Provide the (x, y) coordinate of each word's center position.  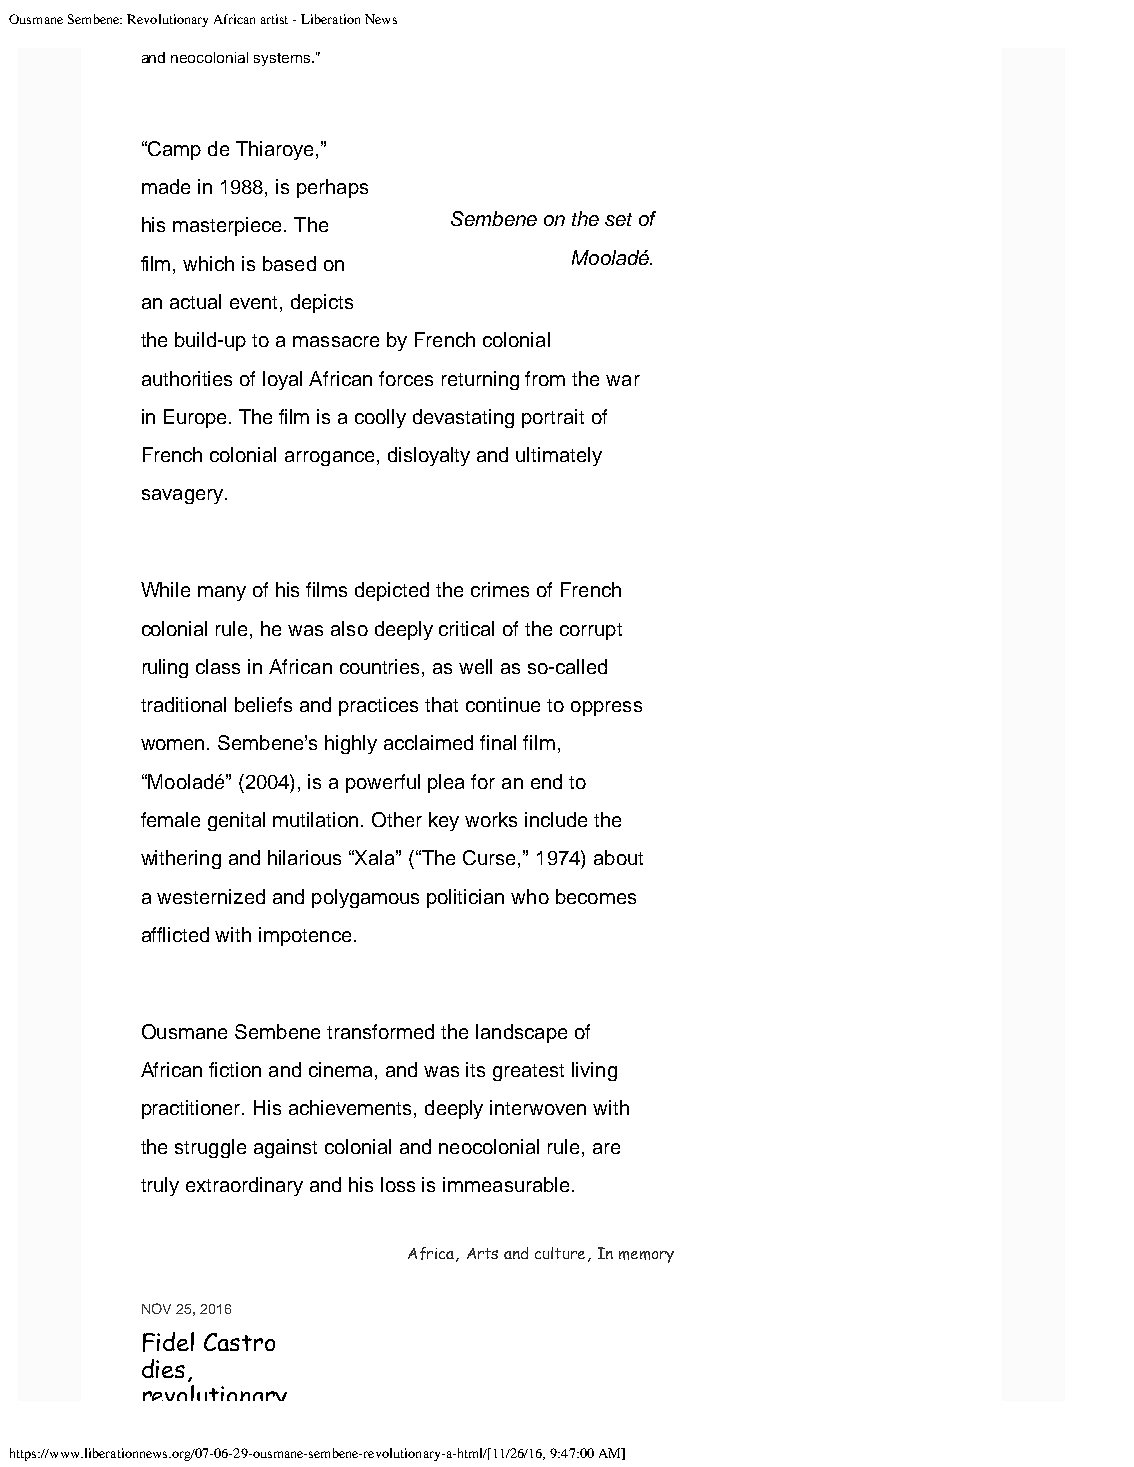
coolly (380, 418)
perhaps (332, 188)
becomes (596, 896)
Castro (239, 1342)
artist (274, 19)
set (618, 219)
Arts (482, 1253)
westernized (211, 896)
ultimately (559, 456)
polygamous (365, 898)
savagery (182, 496)
